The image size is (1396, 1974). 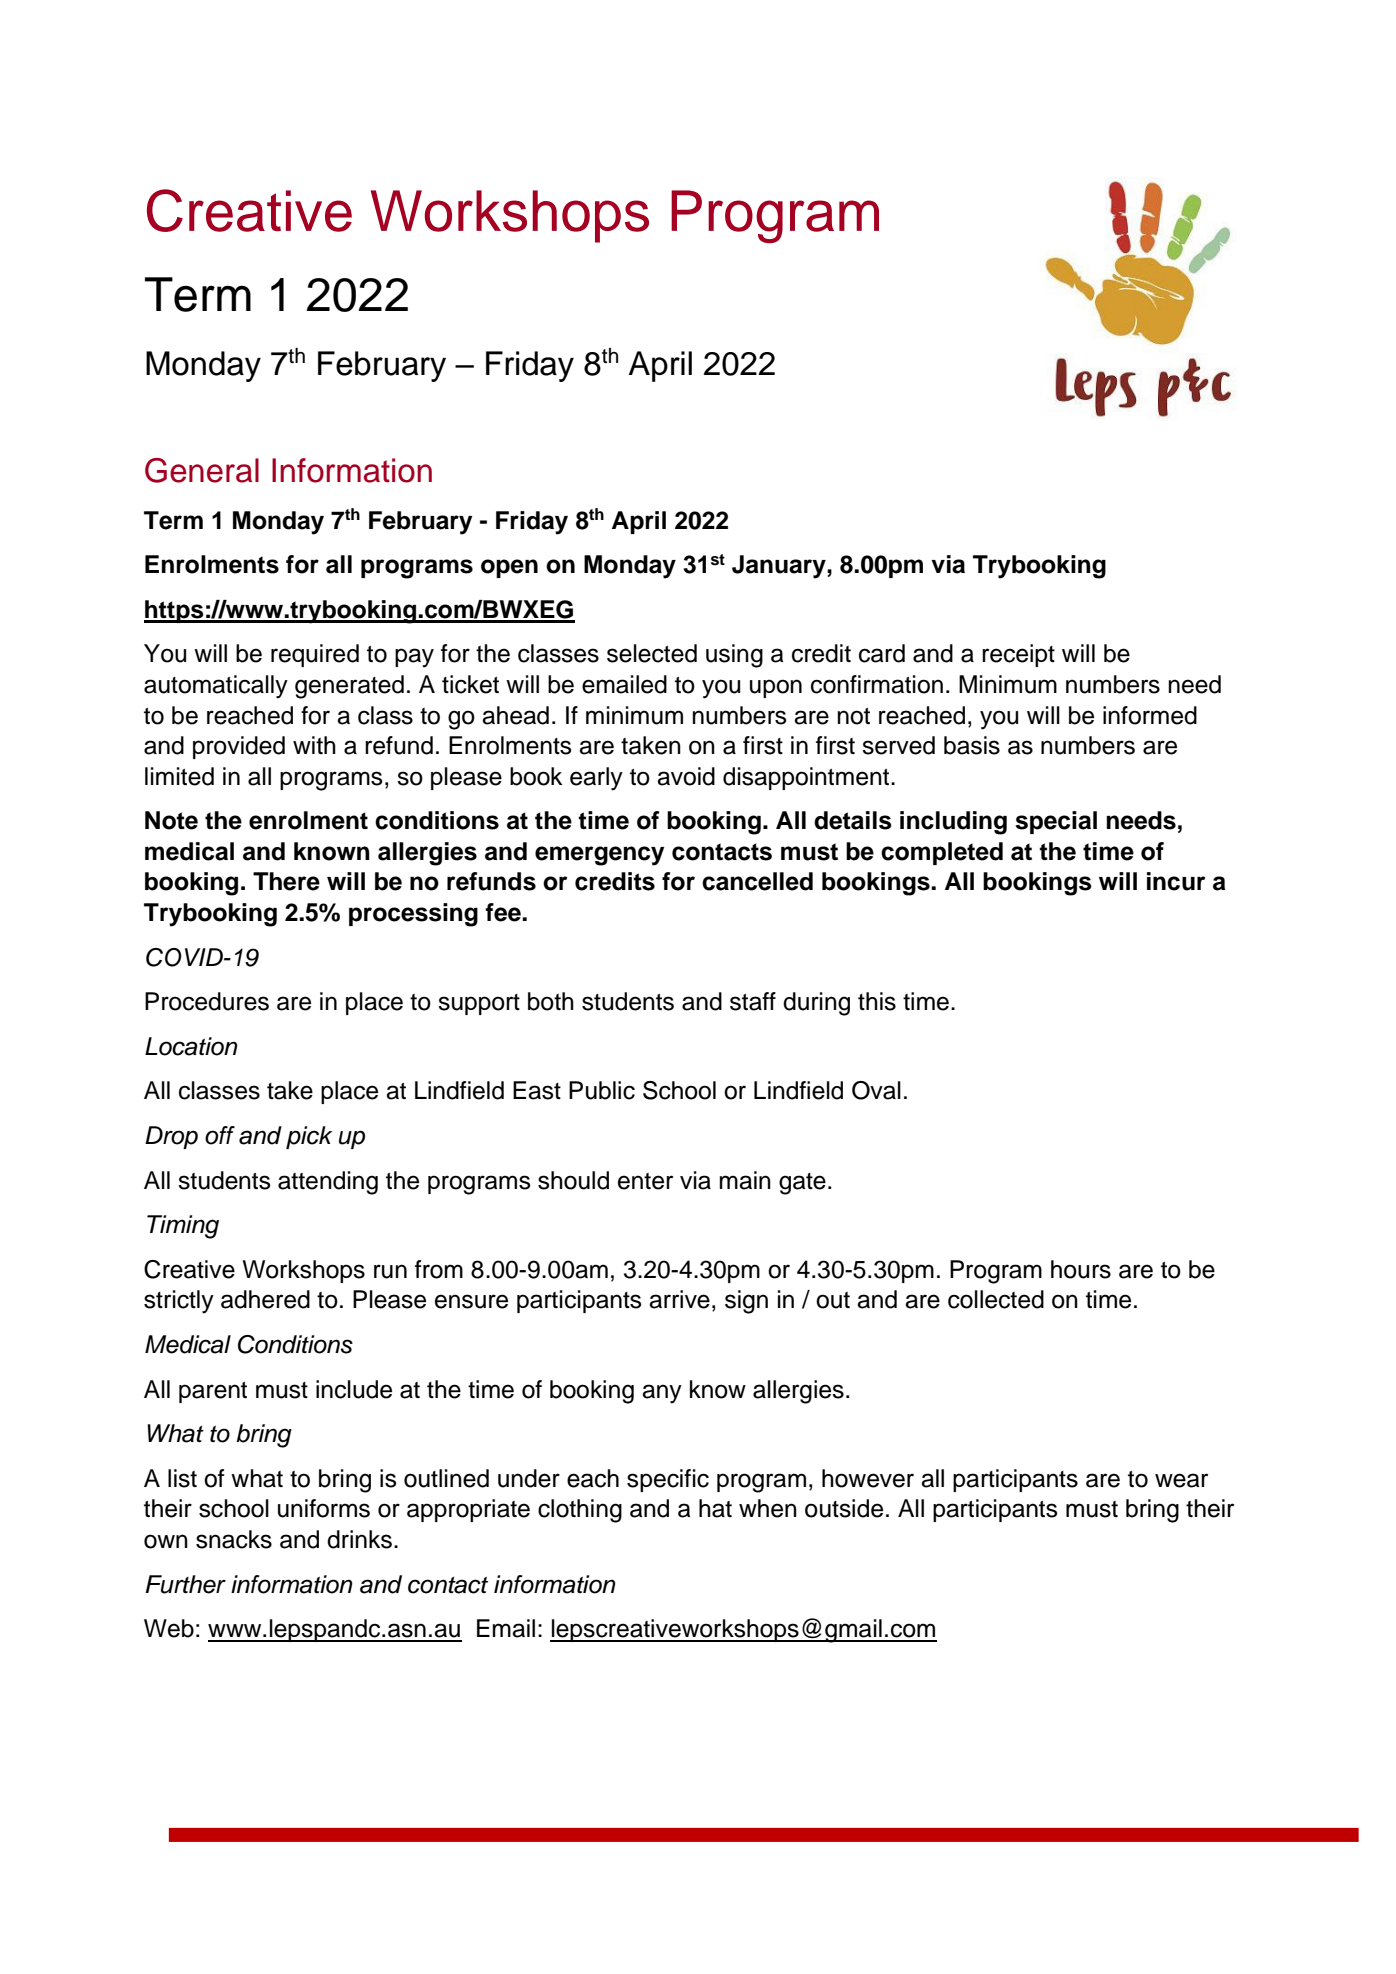 I want to click on Public, so click(x=602, y=1090).
